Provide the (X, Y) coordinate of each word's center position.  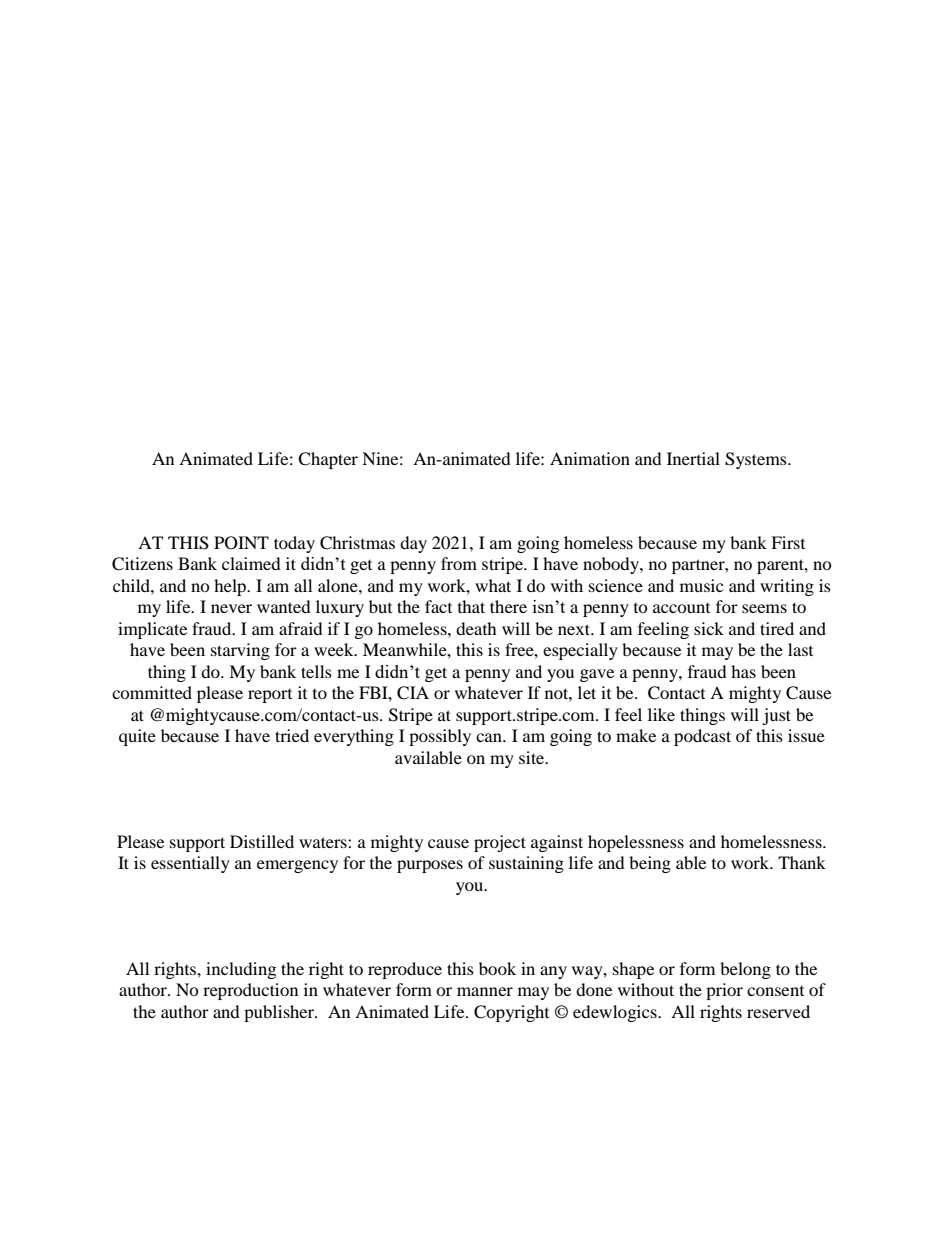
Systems (757, 460)
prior (724, 991)
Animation (590, 458)
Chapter (328, 460)
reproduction (250, 991)
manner (485, 991)
